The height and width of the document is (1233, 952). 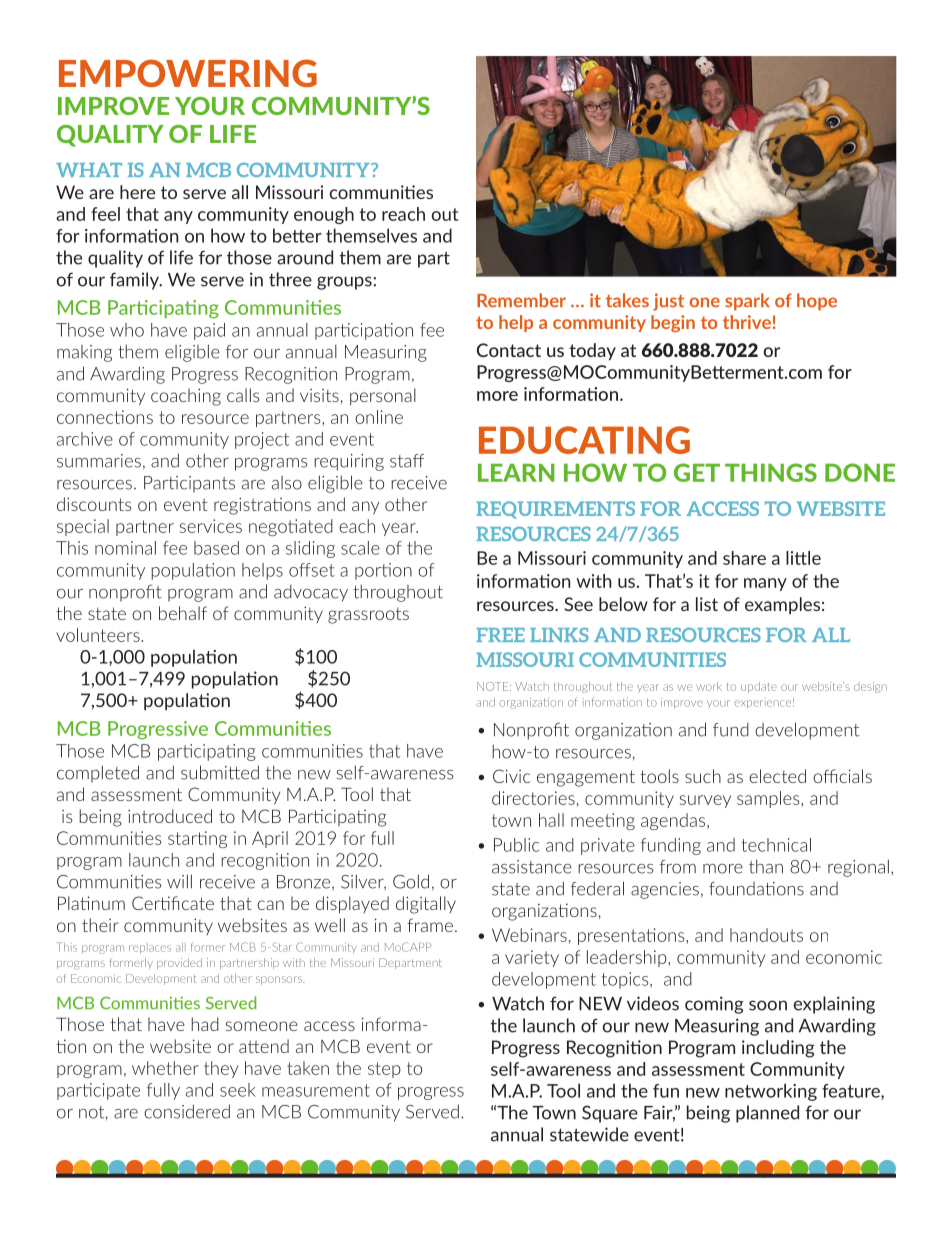 What do you see at coordinates (765, 584) in the document?
I see `many` at bounding box center [765, 584].
